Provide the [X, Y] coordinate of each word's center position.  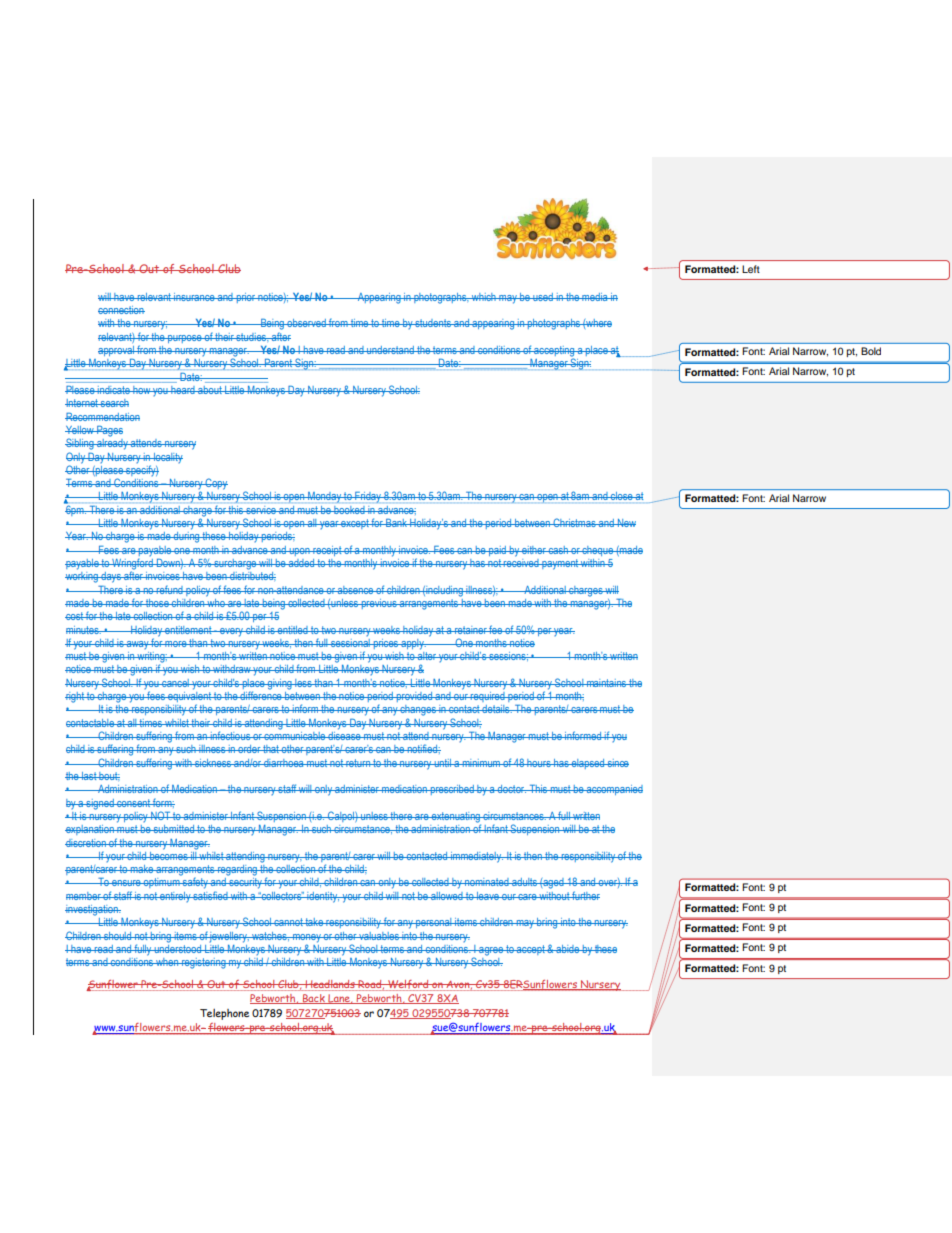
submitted [174, 829]
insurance [194, 297]
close [622, 496]
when [167, 962]
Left [751, 269]
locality [167, 458]
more [176, 644]
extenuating [456, 818]
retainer [471, 630]
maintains [606, 683]
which [484, 297]
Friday [368, 497]
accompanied [614, 790]
